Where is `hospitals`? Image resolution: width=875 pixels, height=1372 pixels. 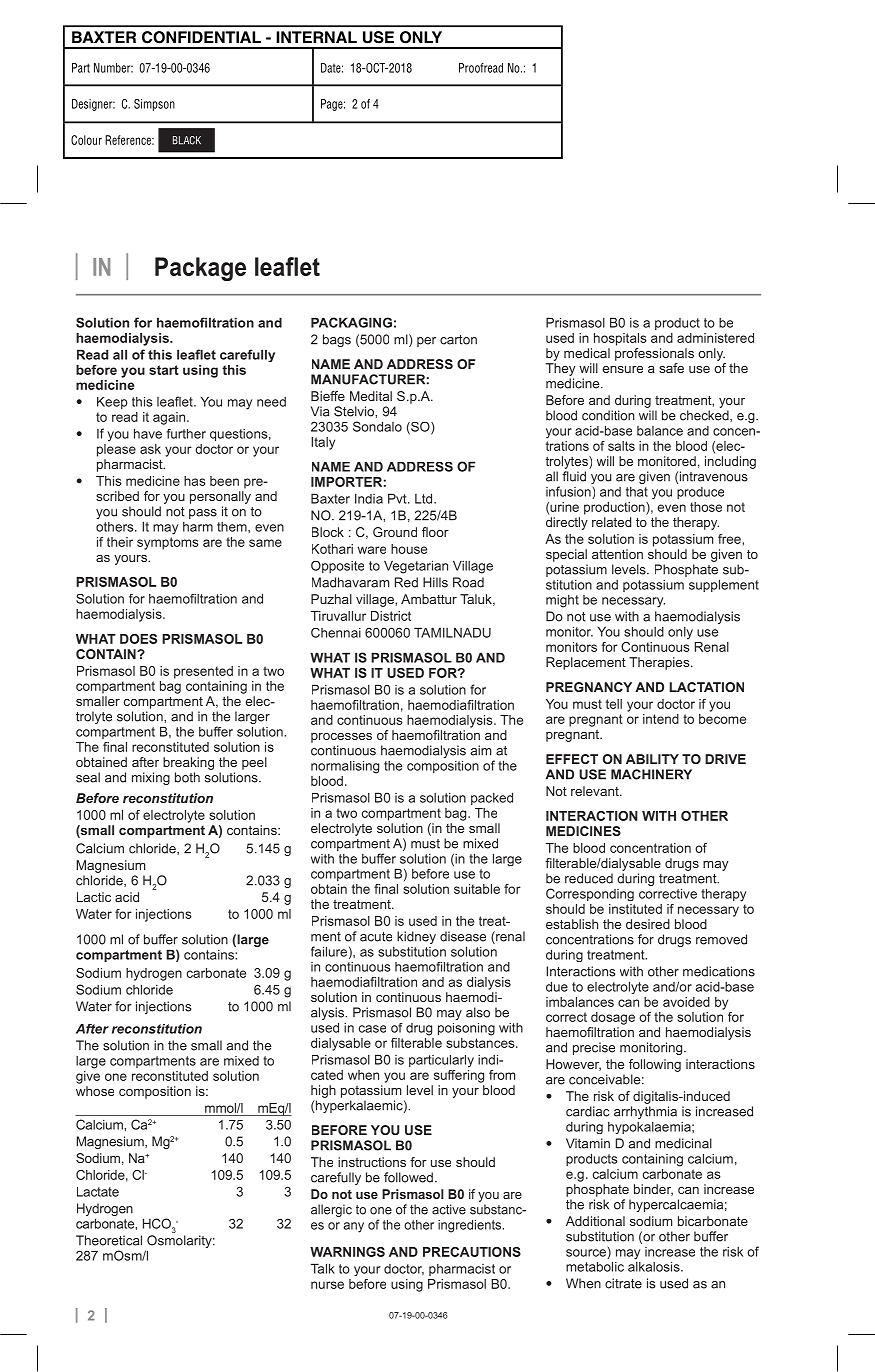
hospitals is located at coordinates (620, 339).
